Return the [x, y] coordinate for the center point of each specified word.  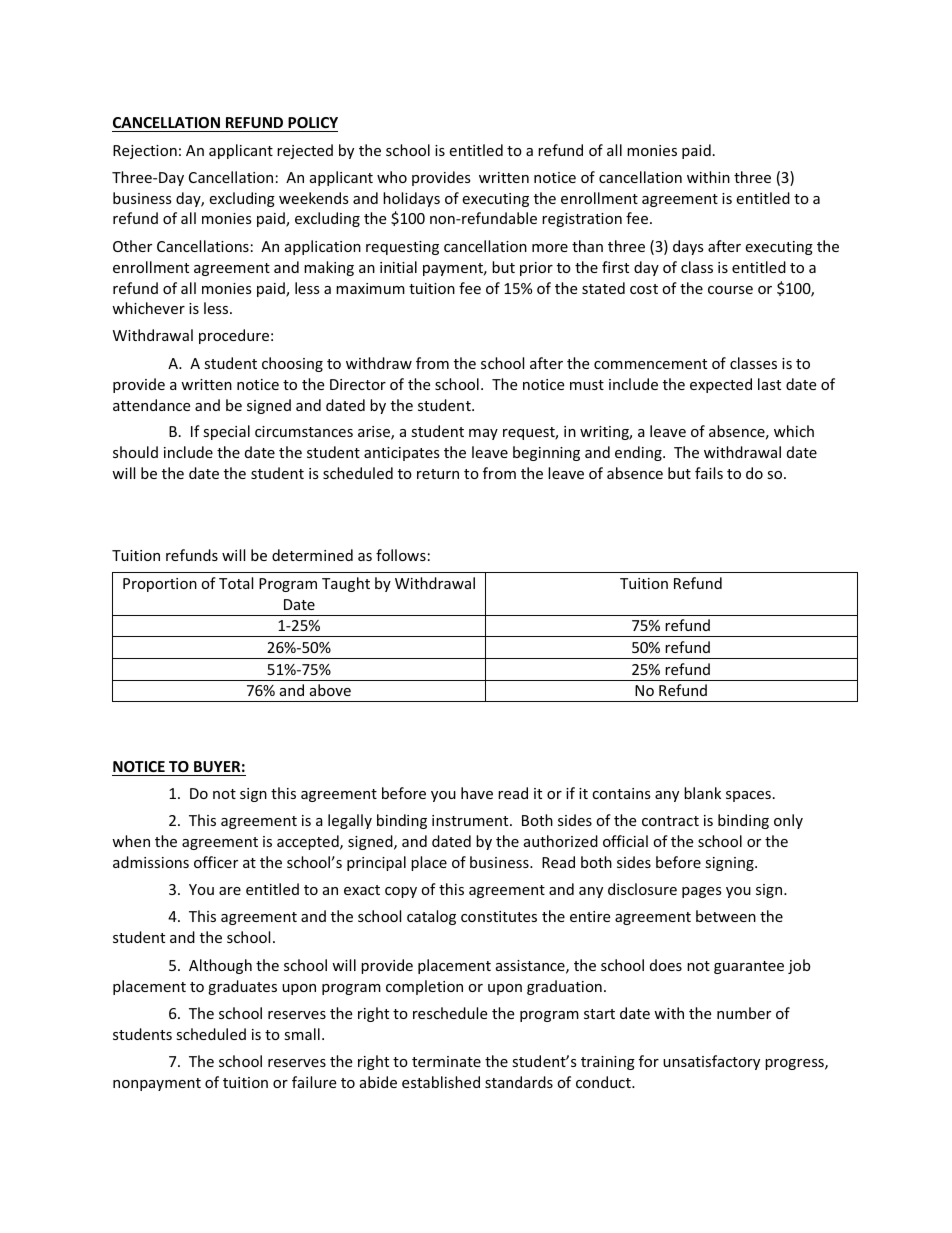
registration [582, 220]
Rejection [145, 152]
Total [236, 583]
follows [401, 555]
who [392, 177]
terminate [446, 1061]
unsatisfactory [711, 1062]
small [302, 1034]
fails [709, 473]
